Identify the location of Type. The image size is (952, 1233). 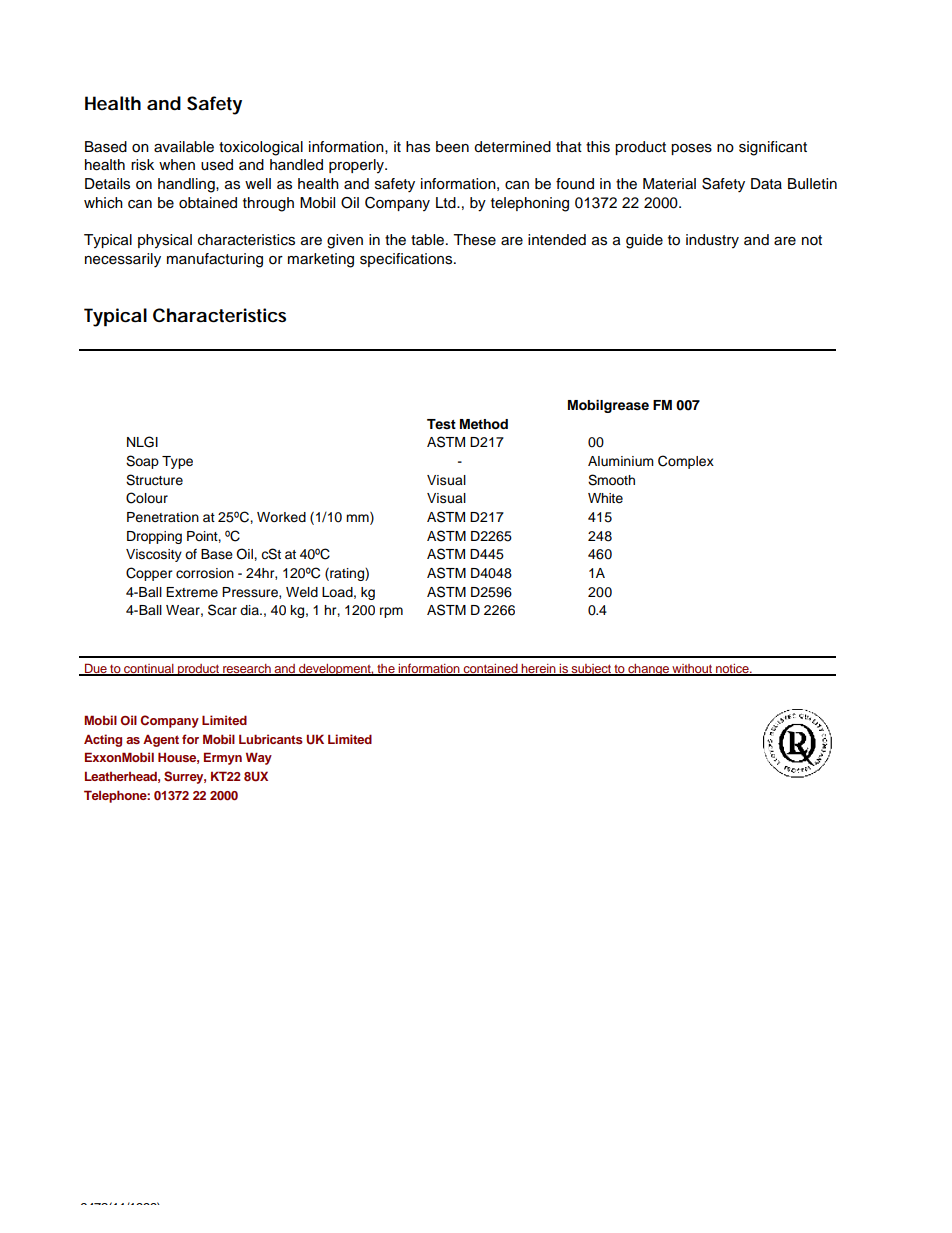
(177, 462).
